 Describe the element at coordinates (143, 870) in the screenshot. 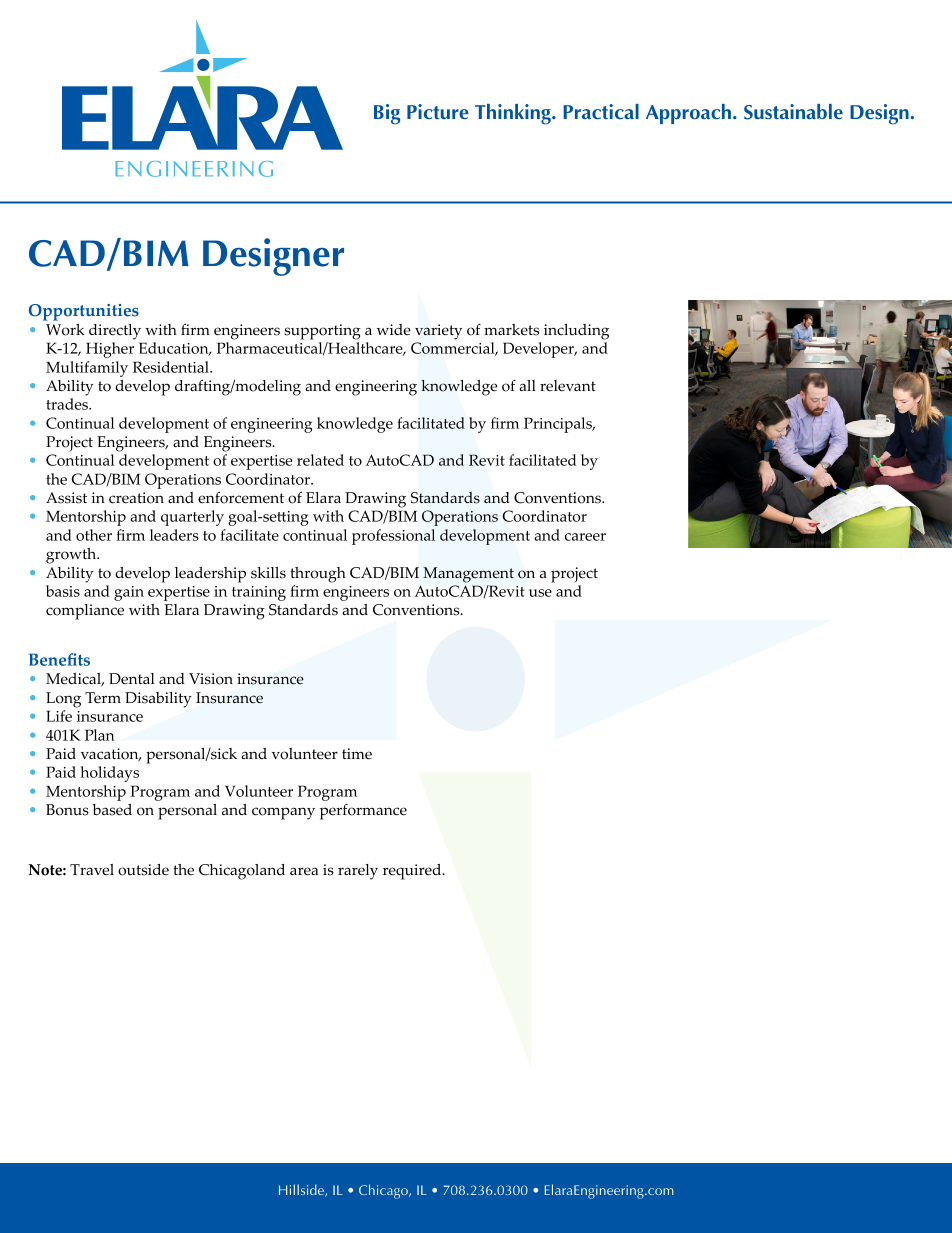

I see `outside` at that location.
